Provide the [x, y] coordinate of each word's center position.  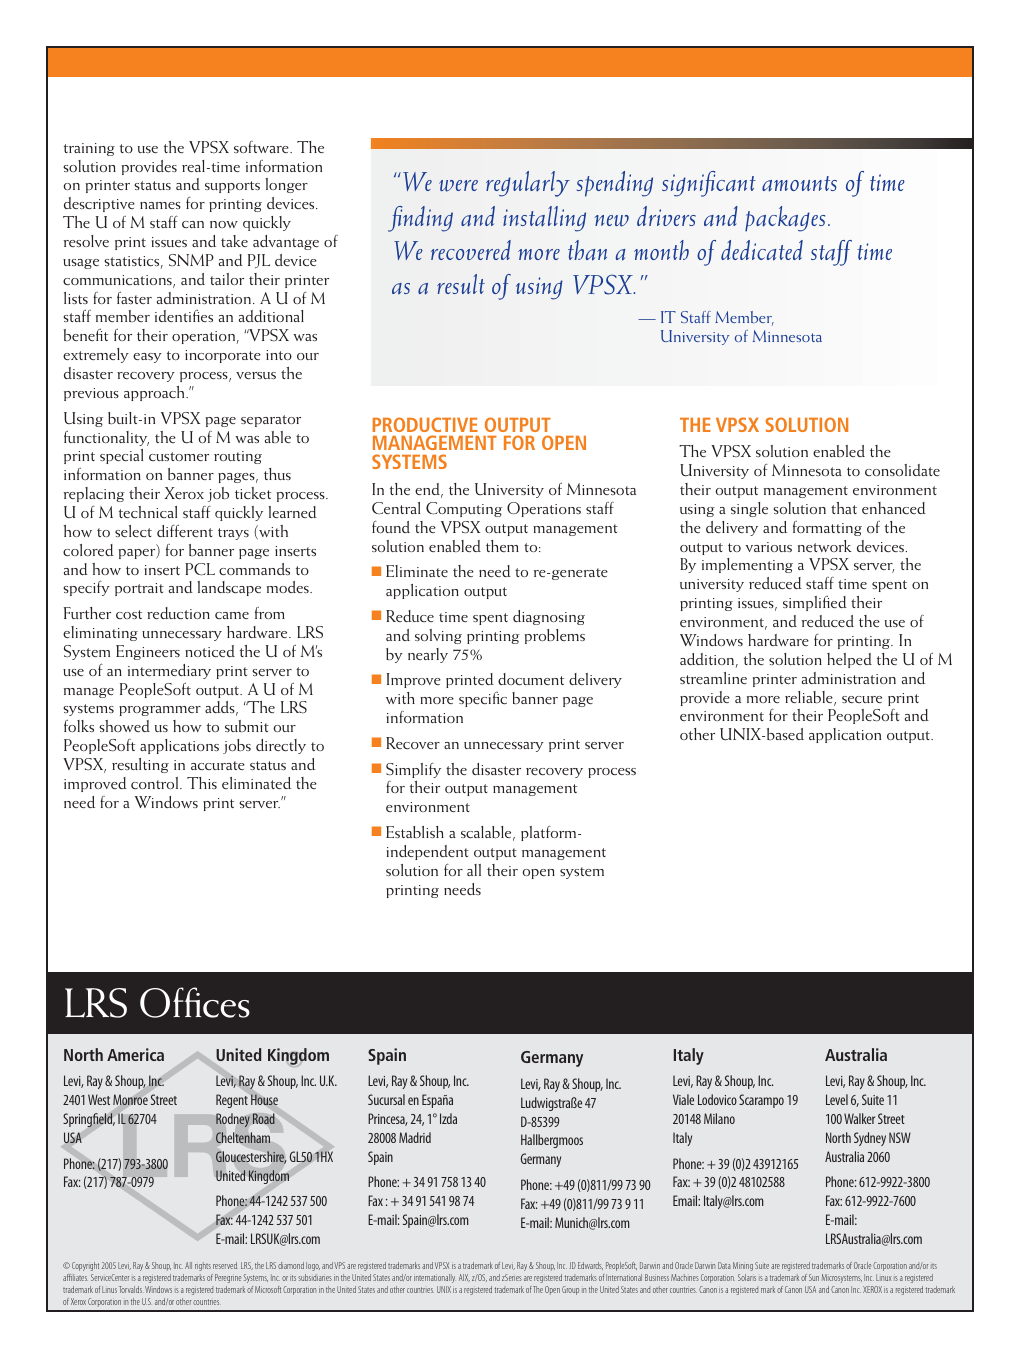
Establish [415, 832]
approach [155, 393]
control [156, 783]
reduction [178, 613]
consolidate [902, 470]
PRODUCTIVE [425, 424]
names [160, 205]
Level [837, 1099]
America [135, 1054]
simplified [815, 603]
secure [862, 699]
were [458, 186]
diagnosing [549, 617]
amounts [799, 184]
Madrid [415, 1137]
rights [203, 1266]
